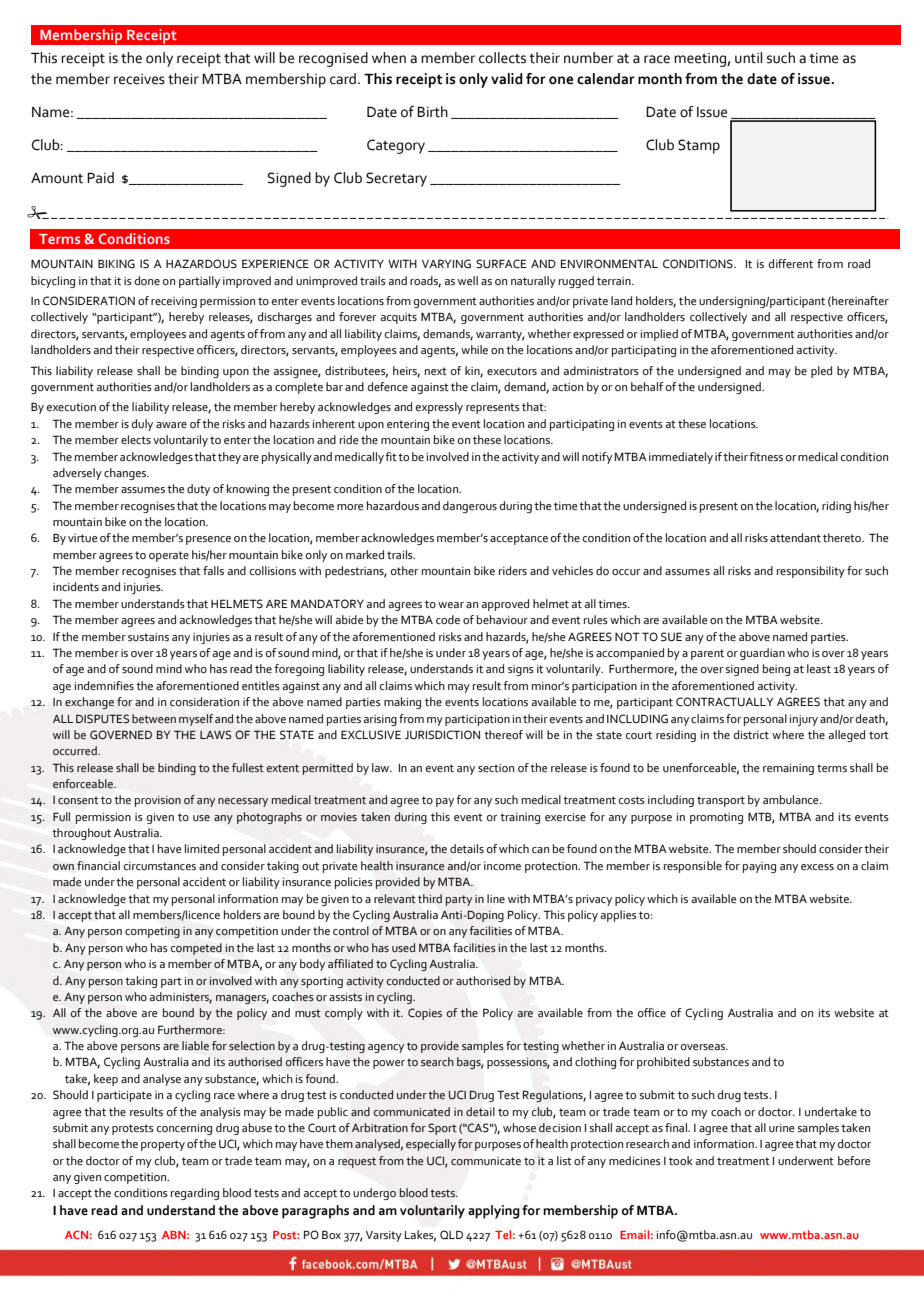 Image resolution: width=924 pixels, height=1308 pixels. I want to click on training, so click(520, 818).
